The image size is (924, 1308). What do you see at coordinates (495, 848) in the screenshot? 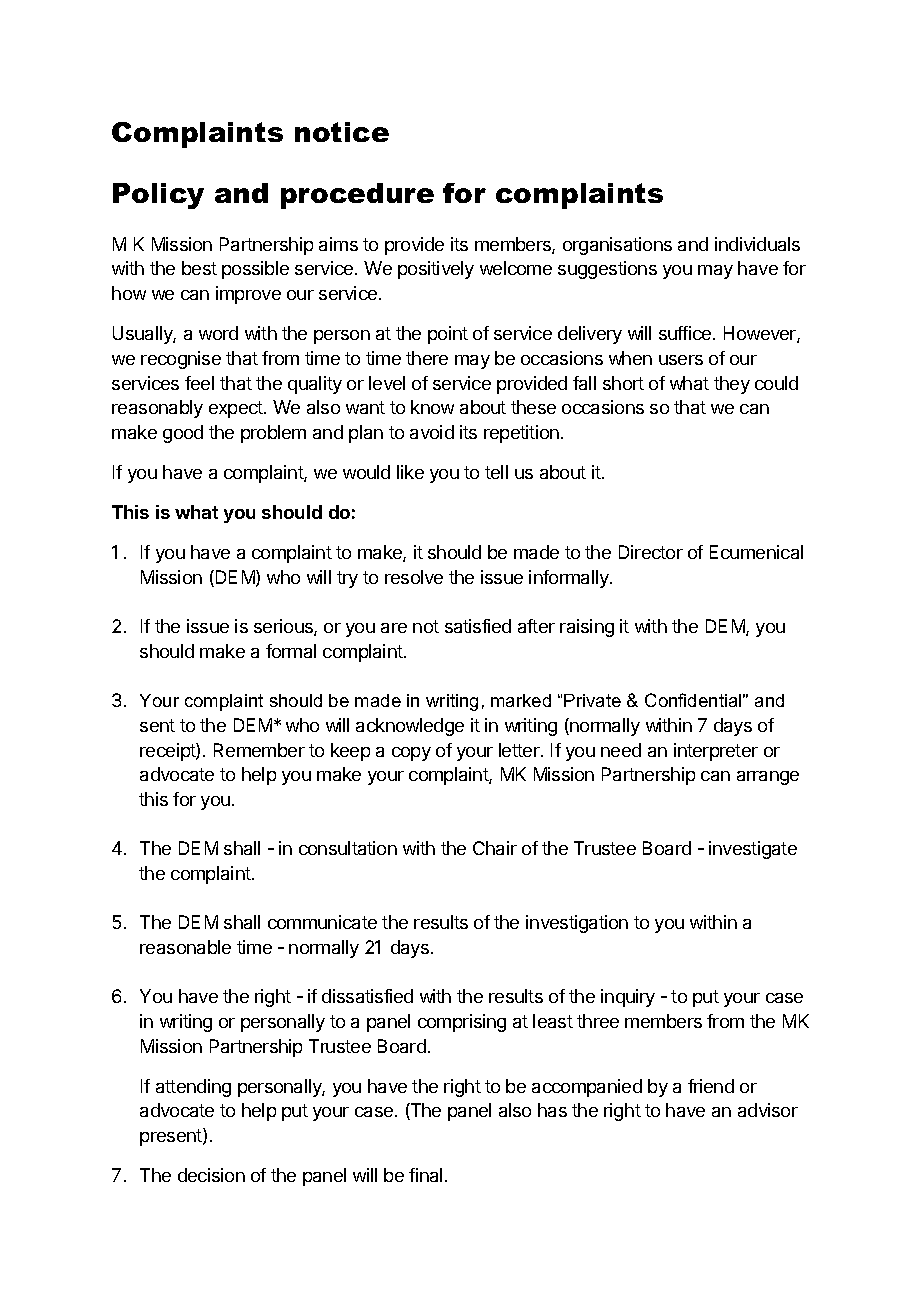
I see `Chair` at bounding box center [495, 848].
